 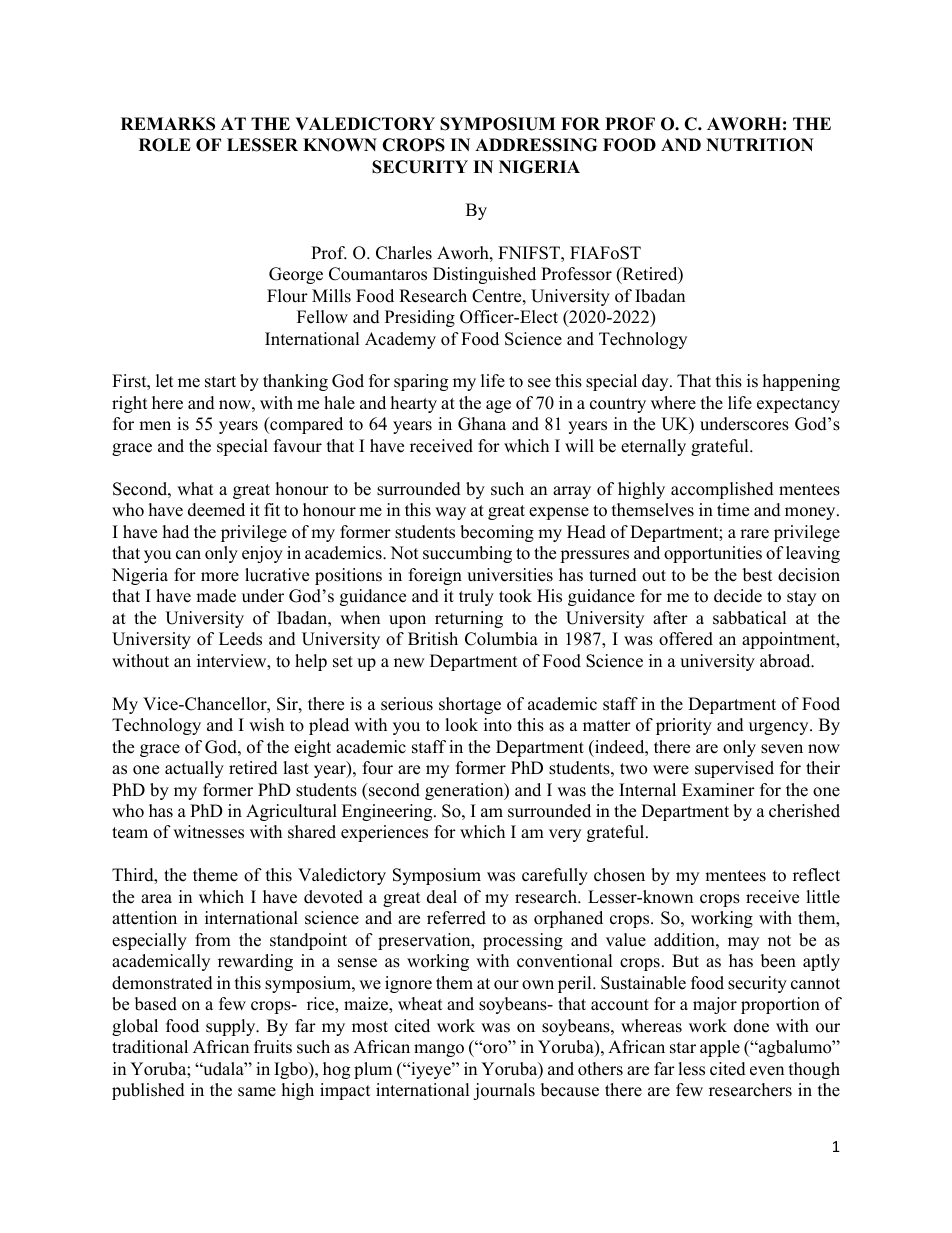 I want to click on ADDRESSING, so click(x=536, y=145).
